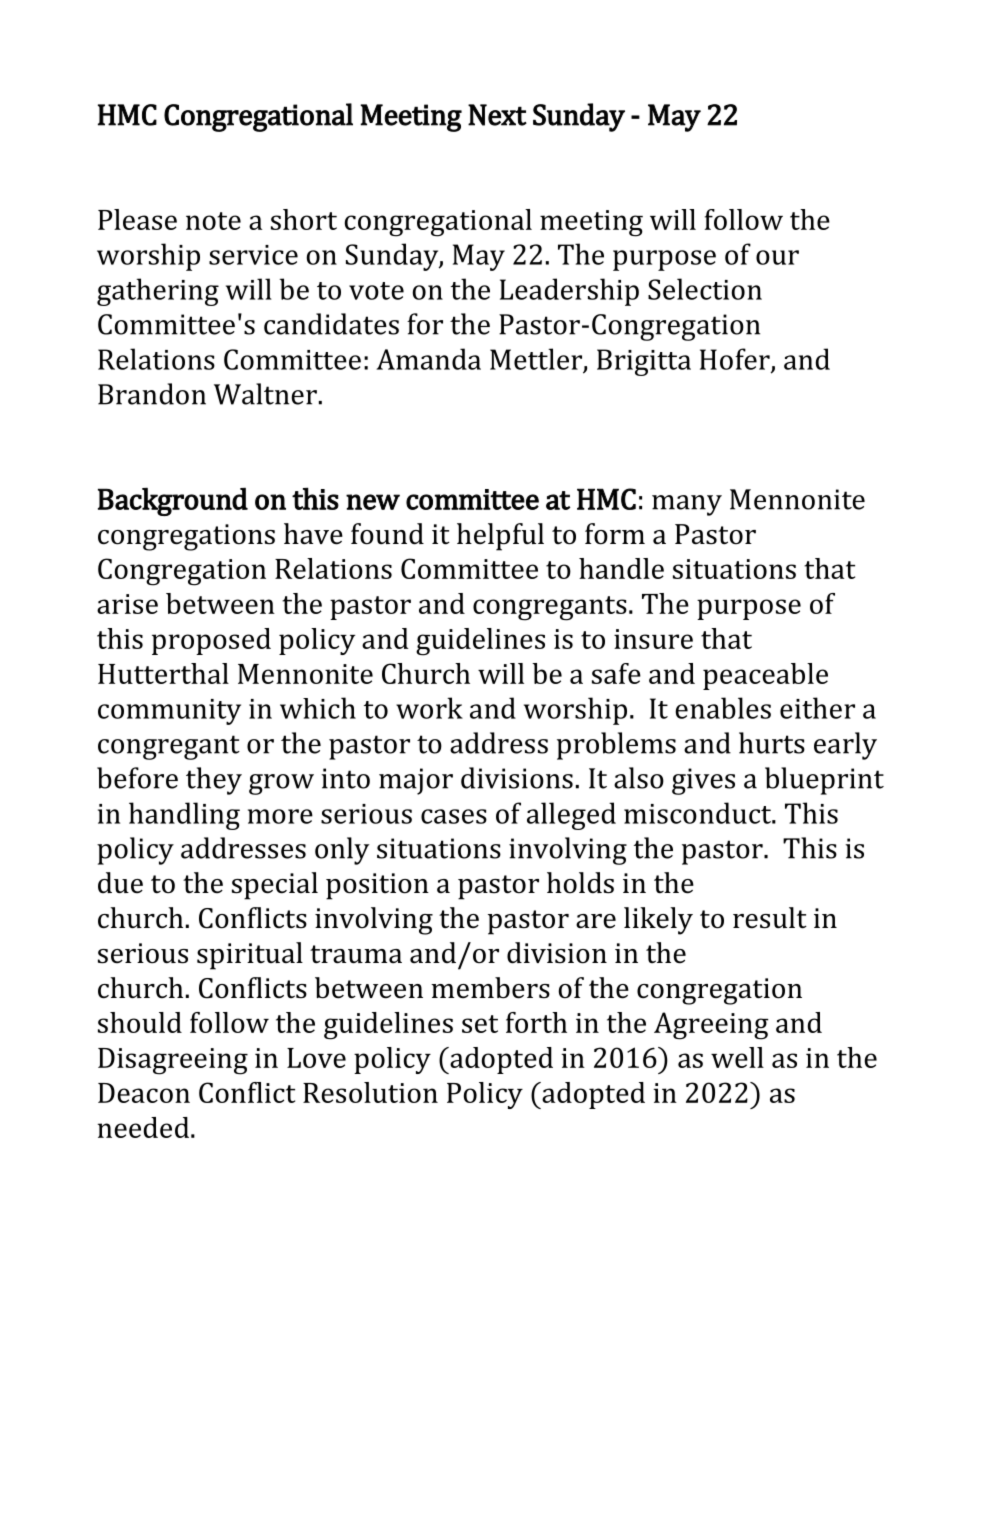 The image size is (983, 1519). Describe the element at coordinates (737, 1057) in the screenshot. I see `well` at that location.
